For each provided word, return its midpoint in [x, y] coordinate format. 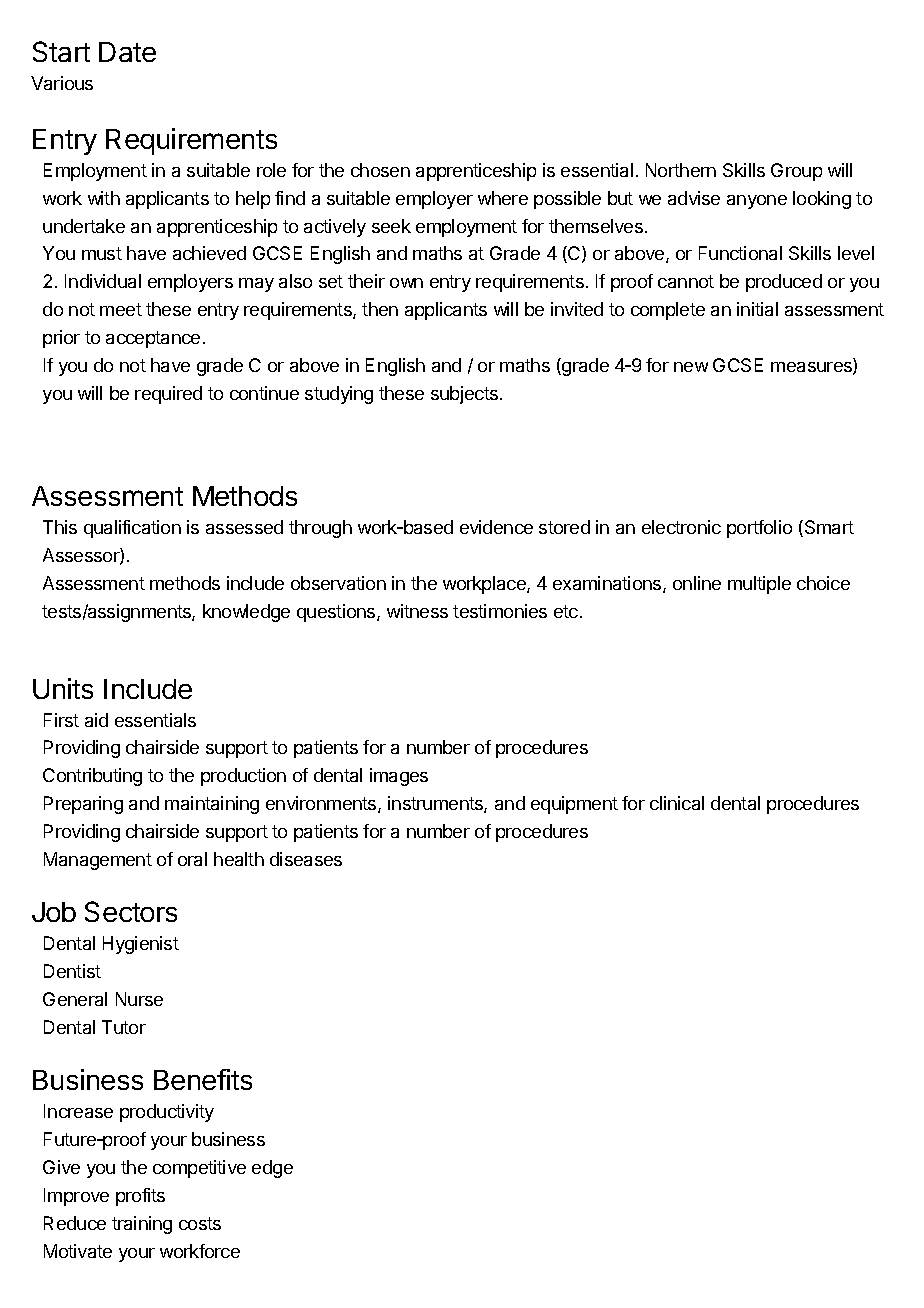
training [142, 1225]
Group [796, 172]
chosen [380, 170]
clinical [677, 803]
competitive [199, 1169]
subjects [464, 395]
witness [417, 611]
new [691, 367]
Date [127, 52]
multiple [759, 585]
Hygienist [141, 945]
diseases [306, 859]
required [168, 395]
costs [200, 1223]
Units [63, 688]
